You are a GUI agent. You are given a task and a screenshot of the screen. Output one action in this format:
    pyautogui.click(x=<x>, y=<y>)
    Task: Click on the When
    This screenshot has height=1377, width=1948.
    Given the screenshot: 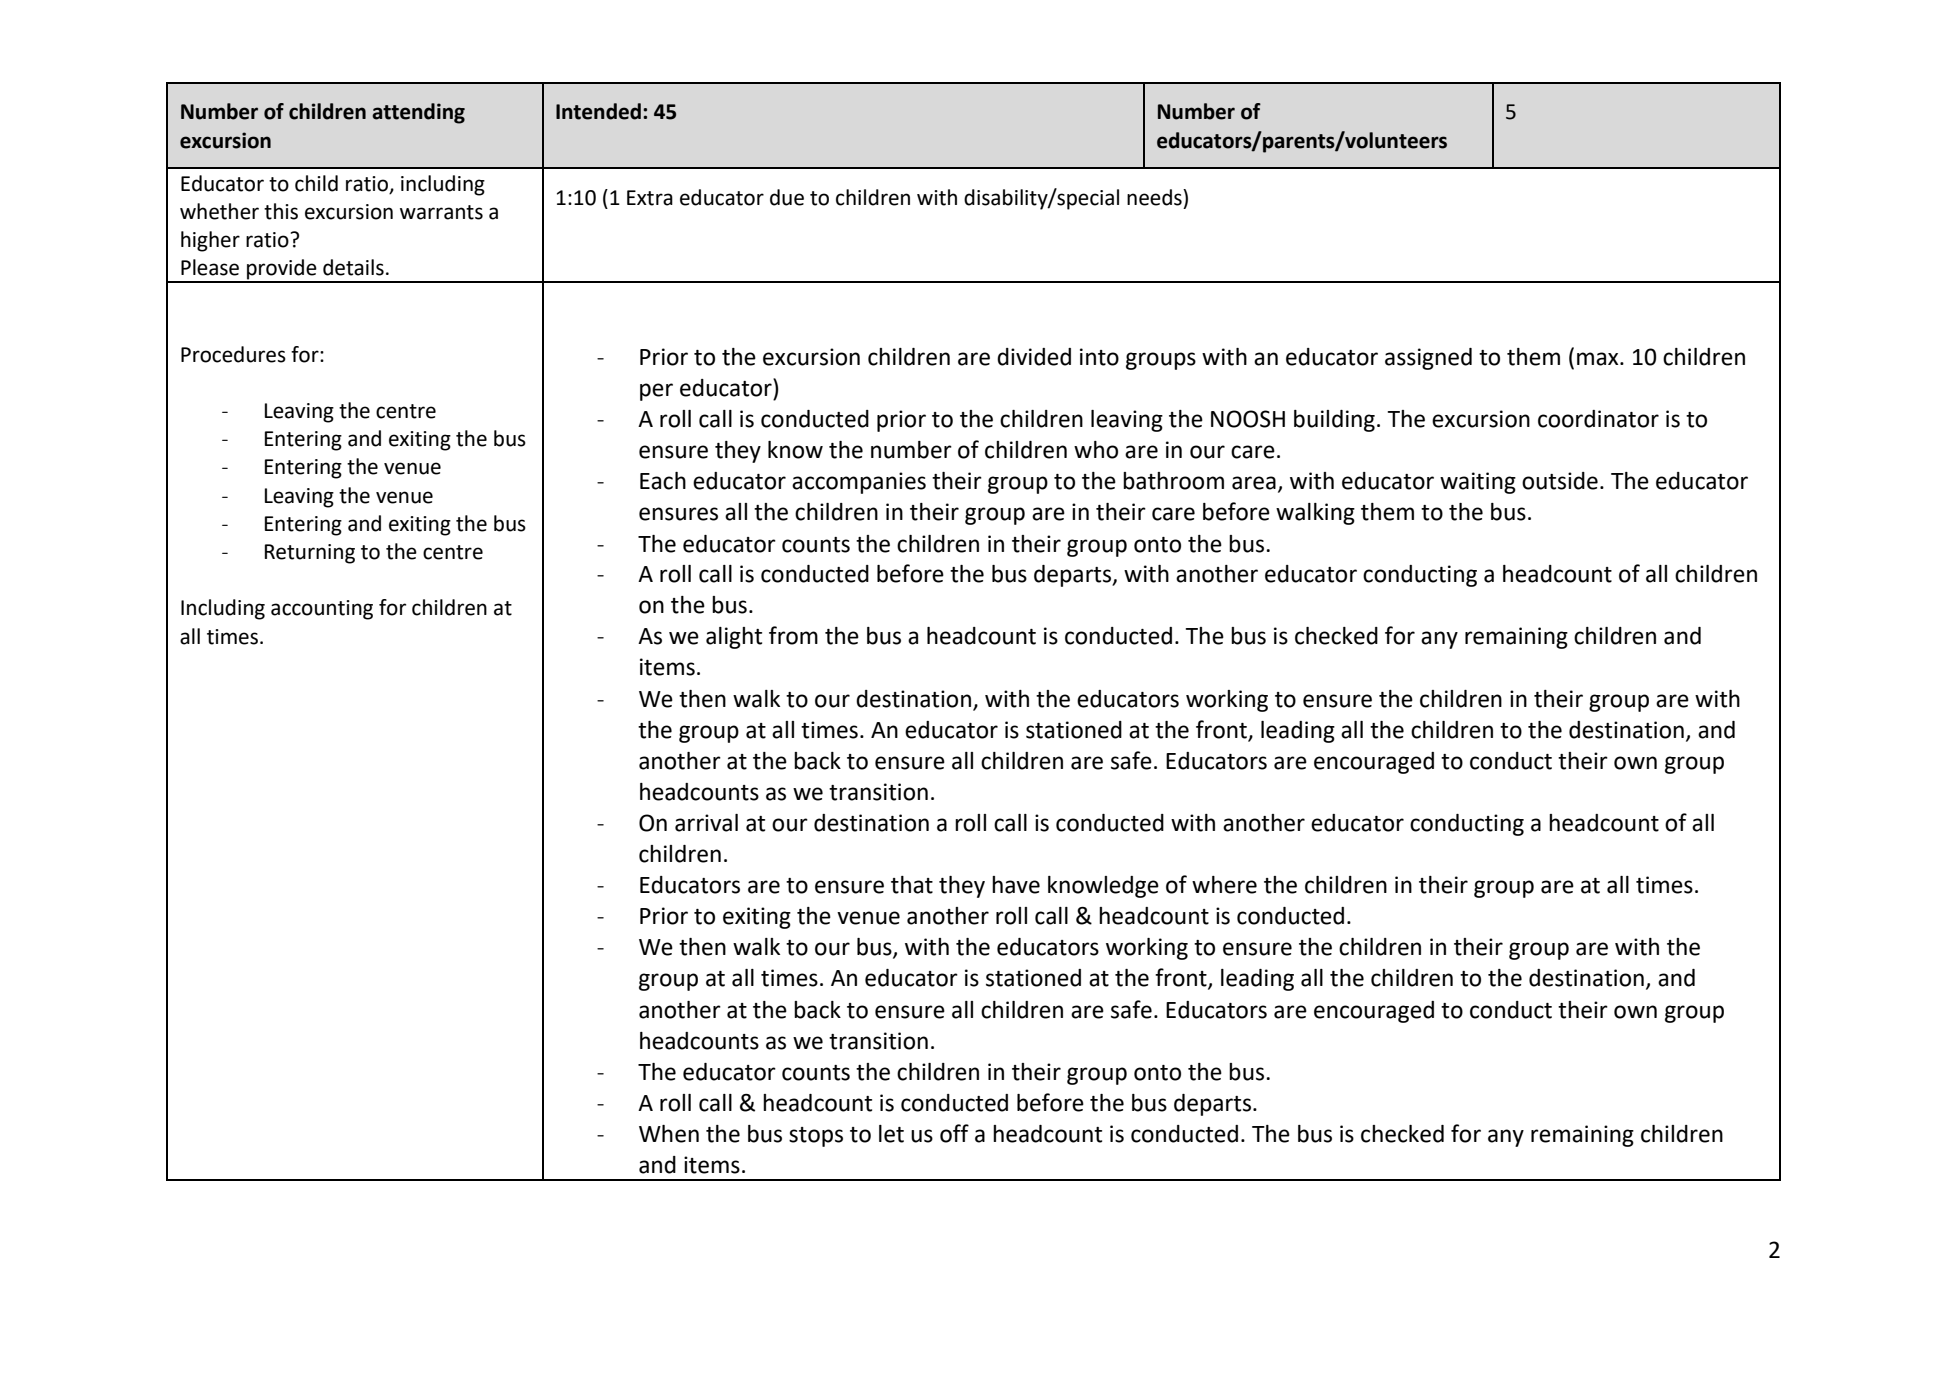 What is the action you would take?
    pyautogui.click(x=669, y=1134)
